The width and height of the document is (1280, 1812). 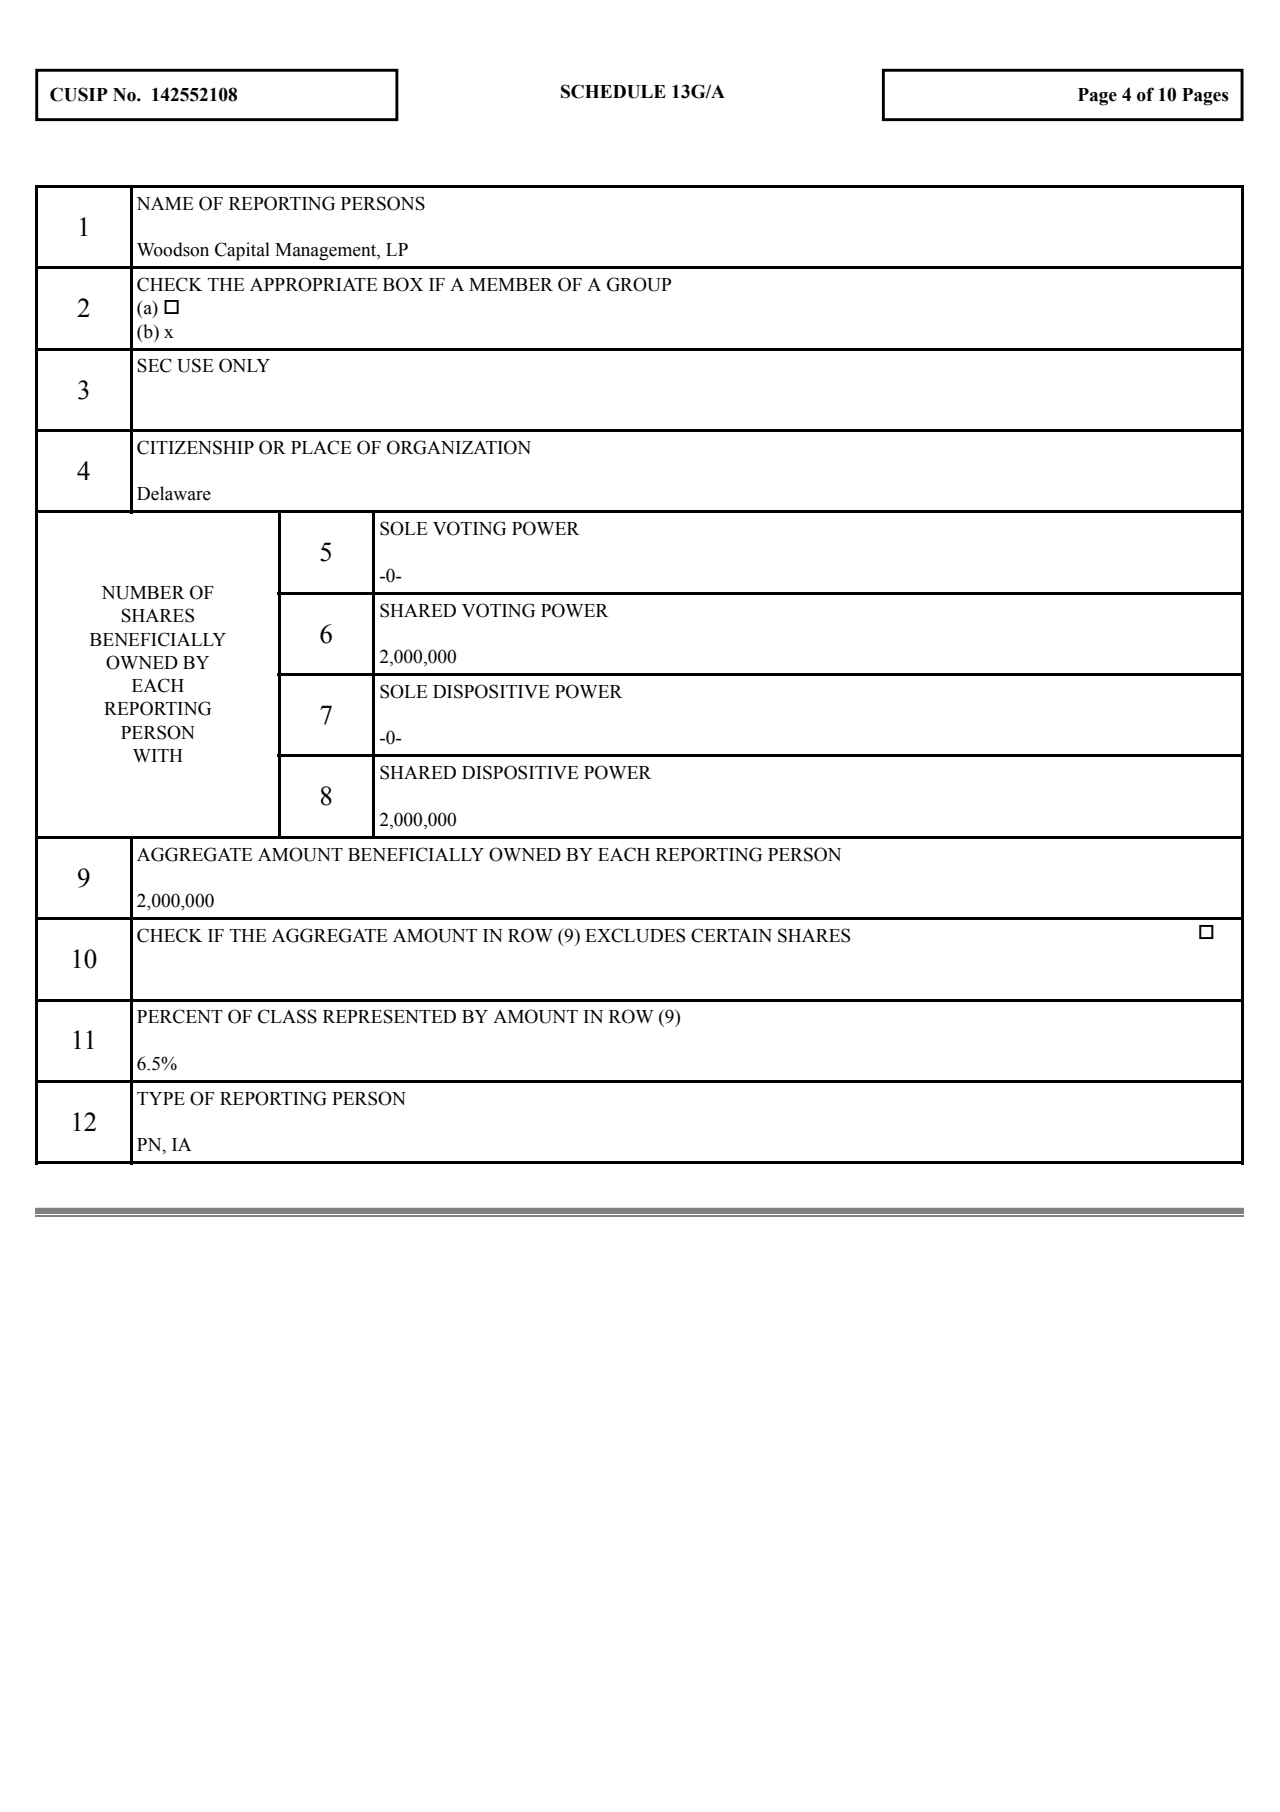 What do you see at coordinates (459, 447) in the document?
I see `ORGANIZATION` at bounding box center [459, 447].
